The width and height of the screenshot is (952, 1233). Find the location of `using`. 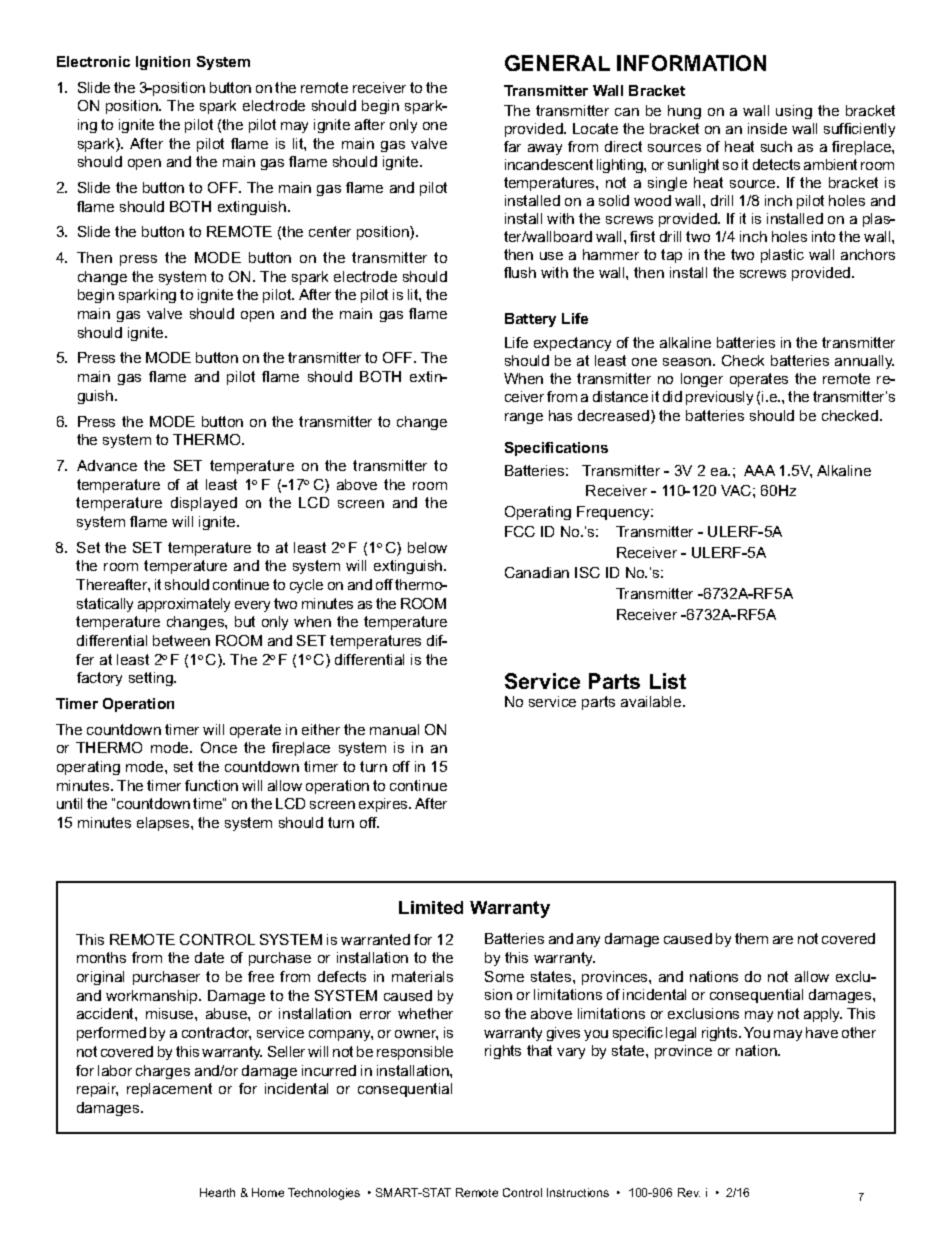

using is located at coordinates (794, 112).
